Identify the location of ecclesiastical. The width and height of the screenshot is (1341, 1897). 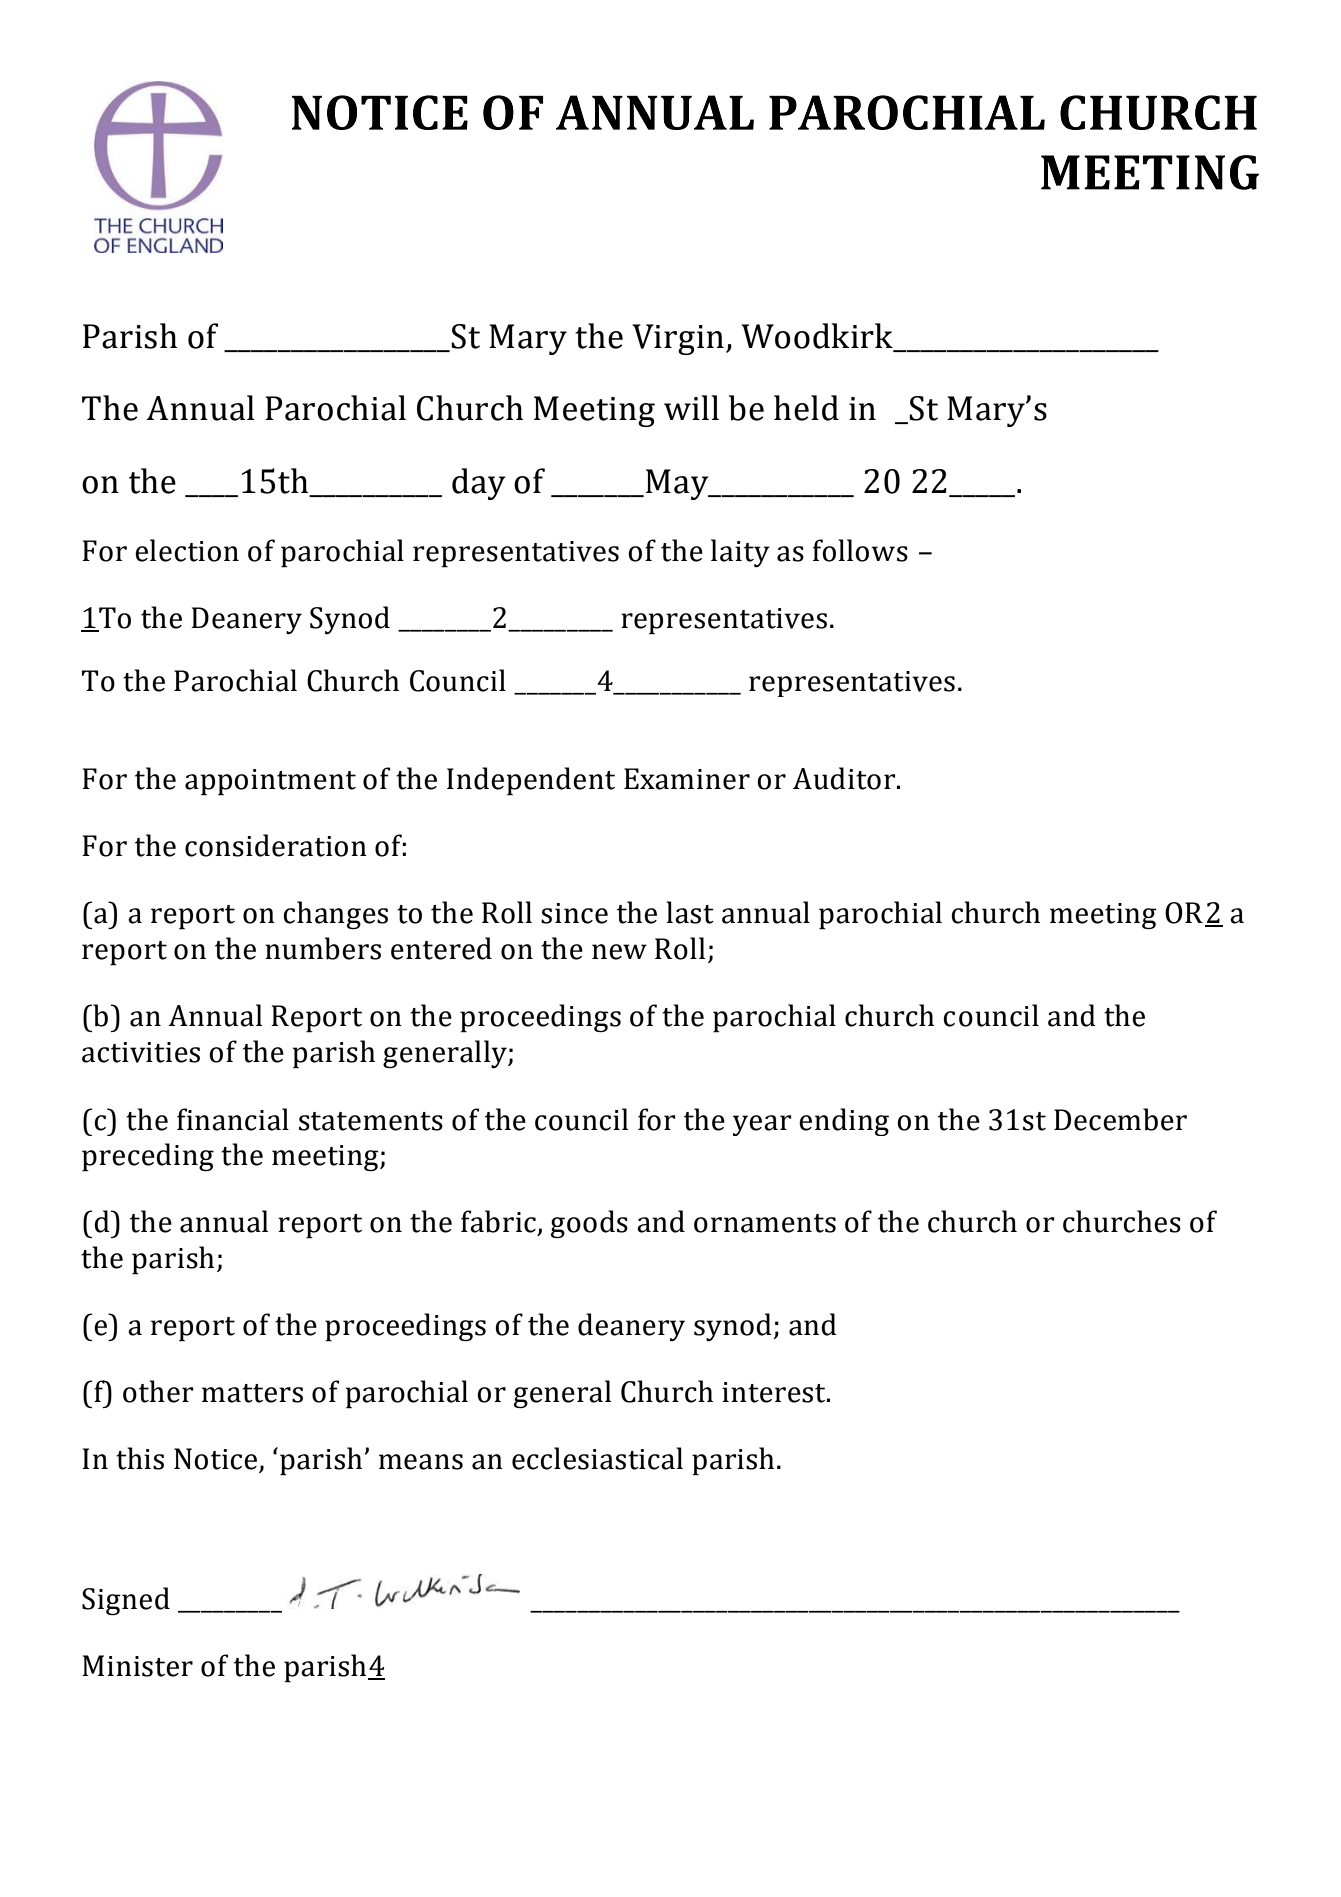
(597, 1458).
